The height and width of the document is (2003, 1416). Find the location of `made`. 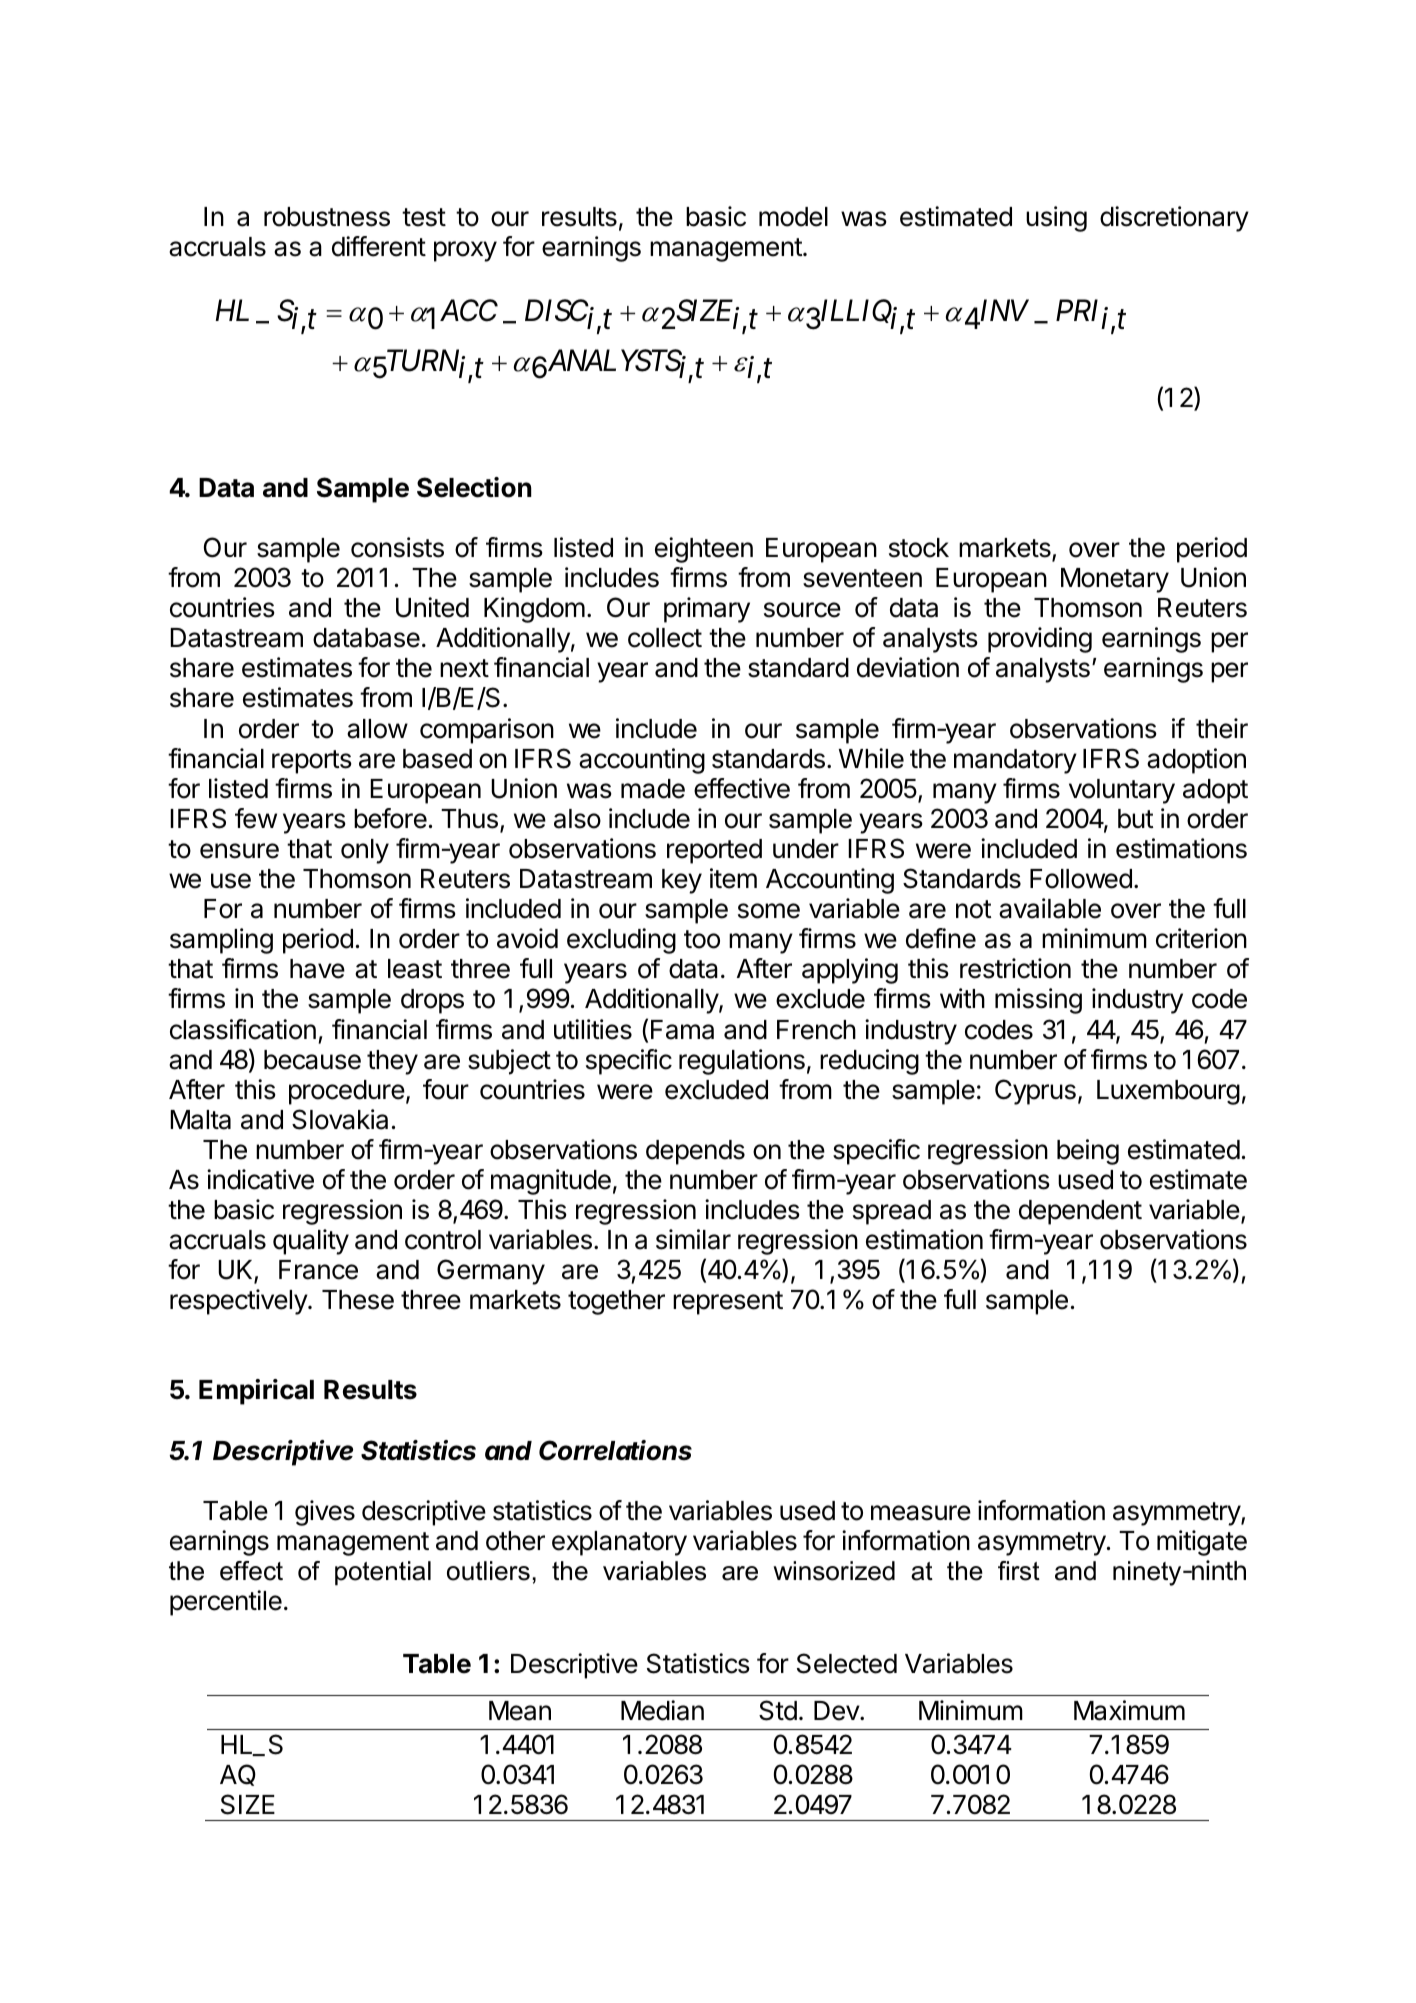

made is located at coordinates (653, 789).
